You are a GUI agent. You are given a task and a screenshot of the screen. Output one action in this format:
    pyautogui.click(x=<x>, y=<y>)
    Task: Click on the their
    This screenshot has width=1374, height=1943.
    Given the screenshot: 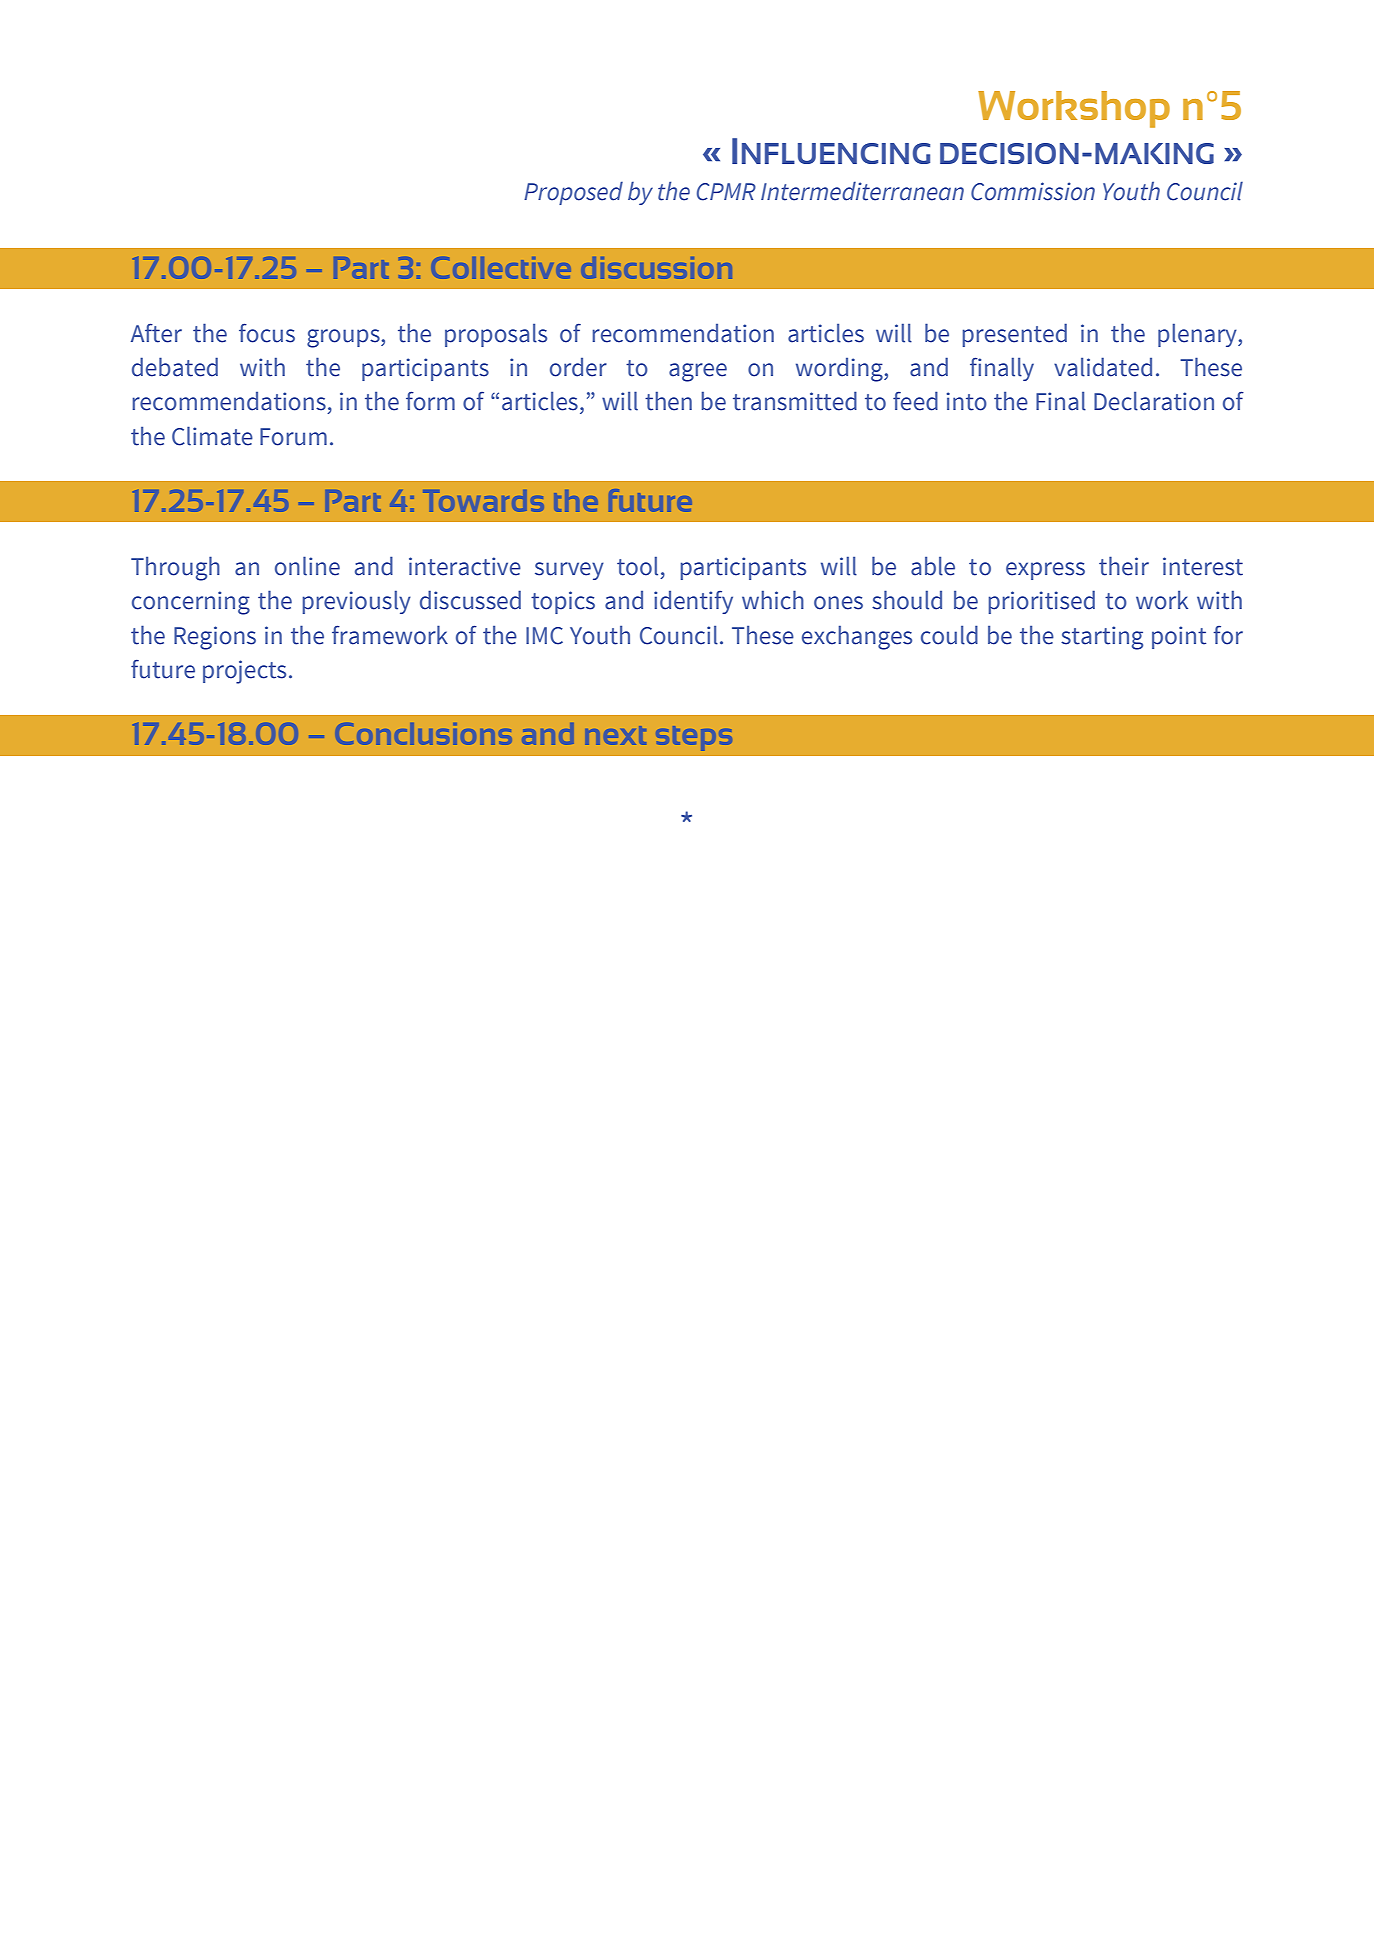 What is the action you would take?
    pyautogui.click(x=1124, y=566)
